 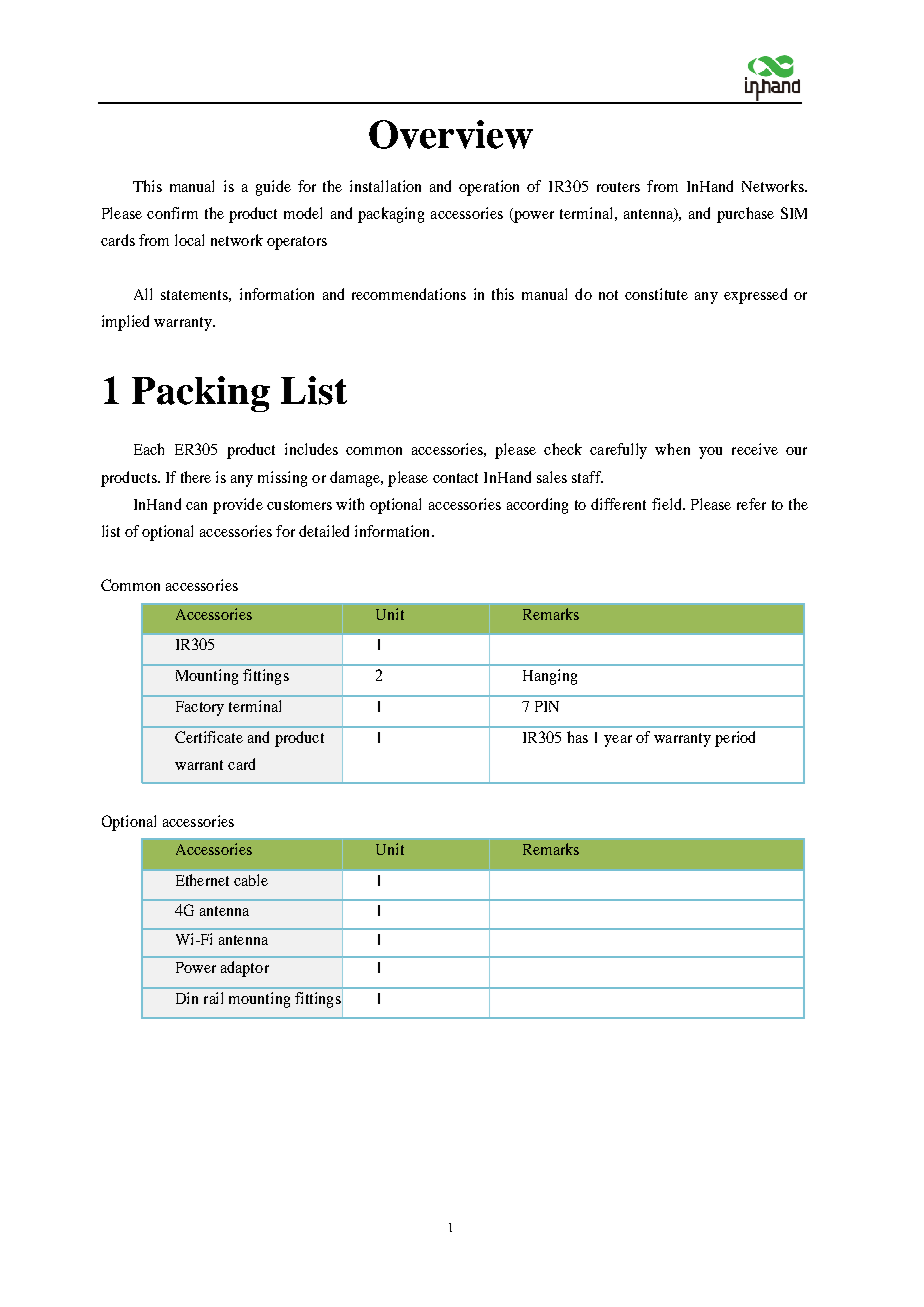 I want to click on recommendations, so click(x=409, y=294).
